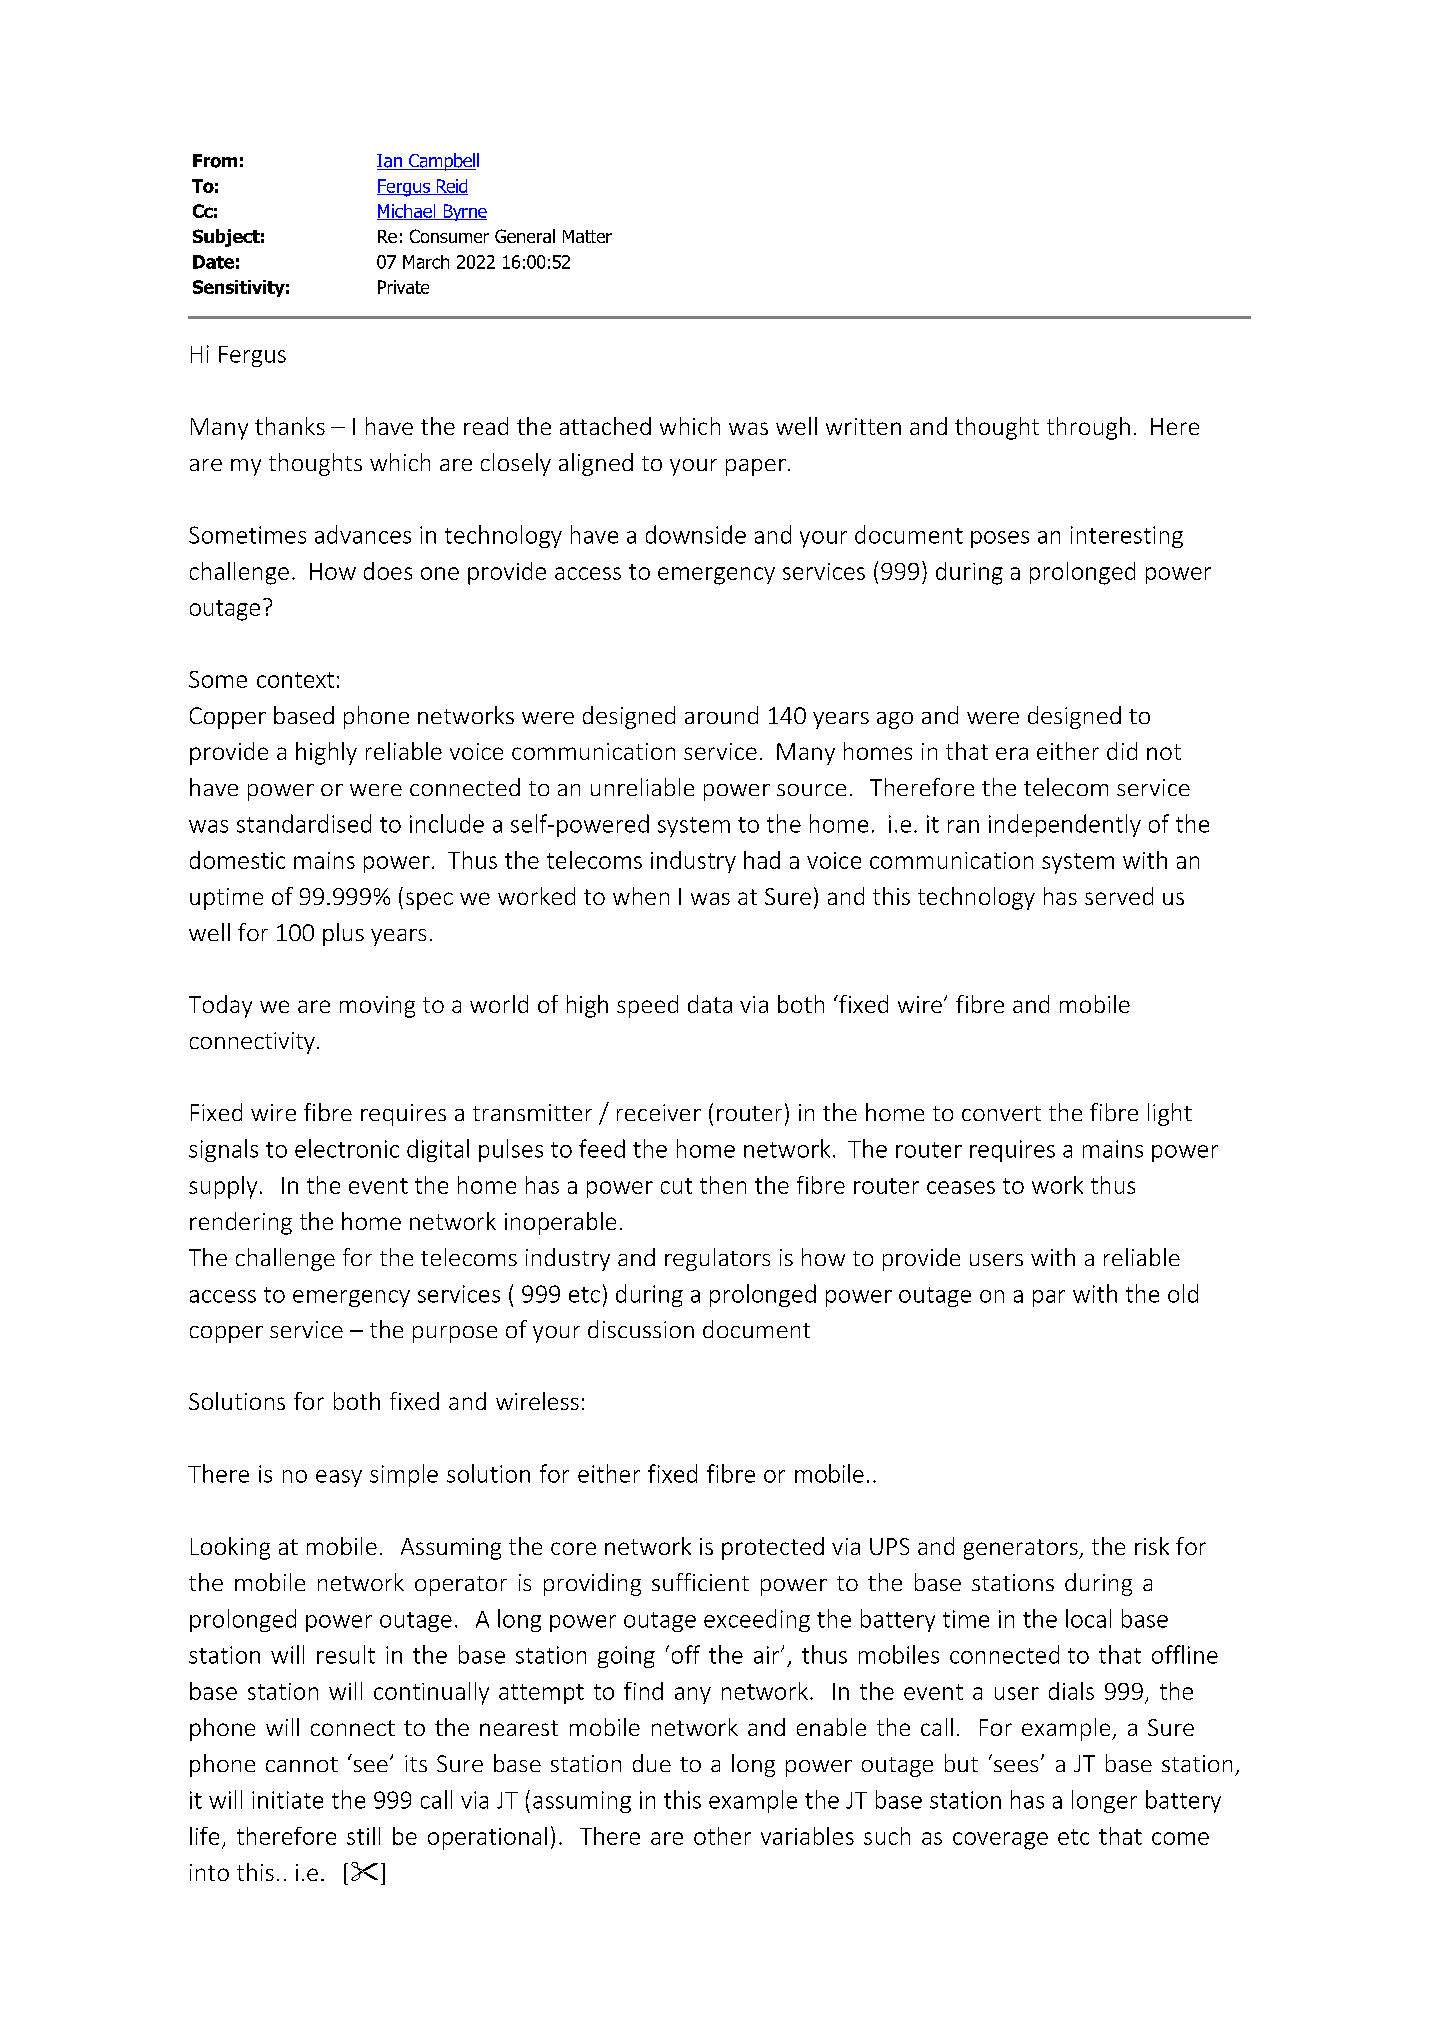 Image resolution: width=1436 pixels, height=2030 pixels. Describe the element at coordinates (287, 1800) in the screenshot. I see `initiate` at that location.
